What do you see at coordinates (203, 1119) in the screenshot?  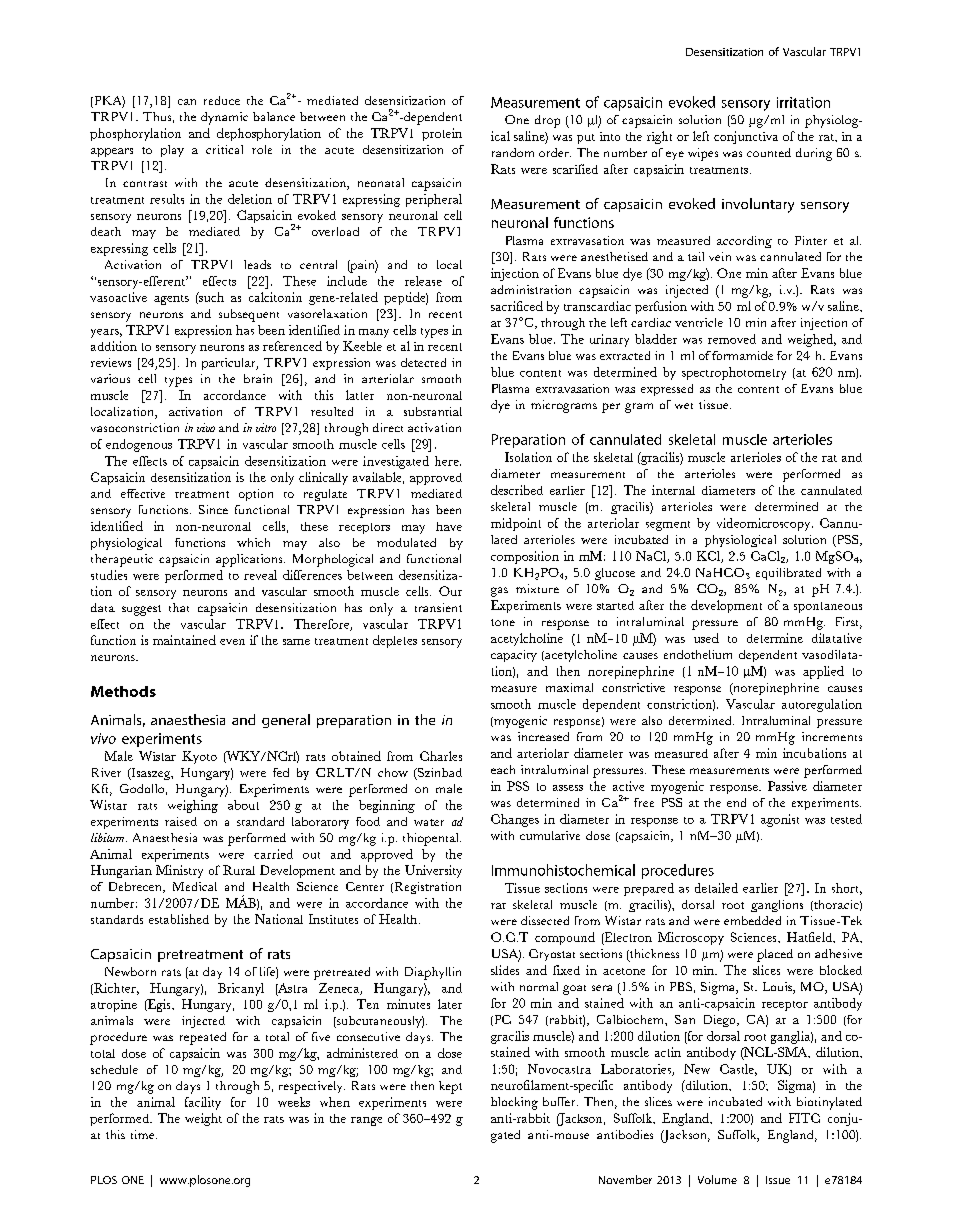 I see `weight` at bounding box center [203, 1119].
